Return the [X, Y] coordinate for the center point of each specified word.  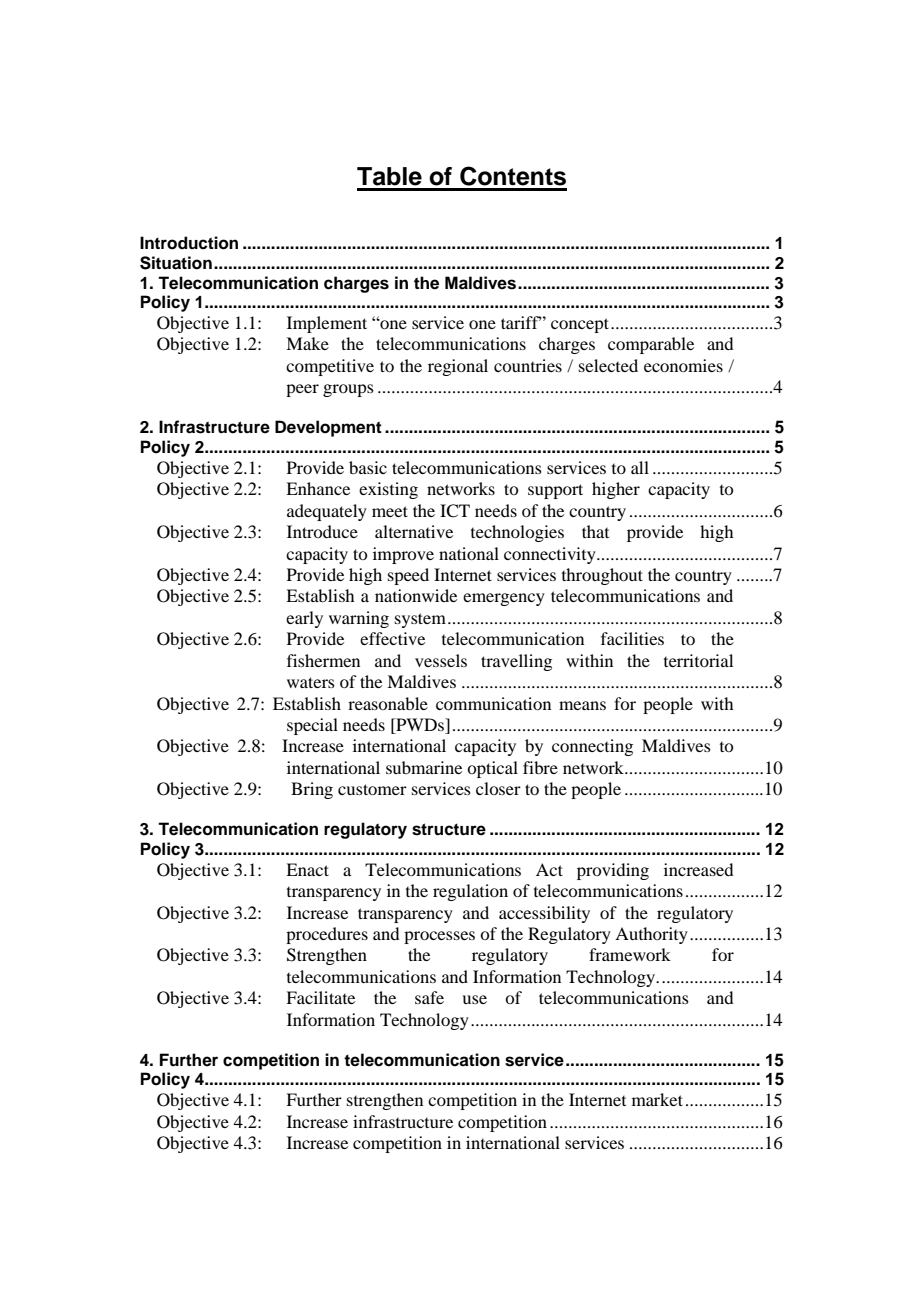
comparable [651, 345]
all [640, 467]
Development [328, 428]
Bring [312, 790]
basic [368, 467]
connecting [592, 747]
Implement [327, 324]
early [304, 619]
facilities [632, 638]
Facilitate [320, 997]
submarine [424, 767]
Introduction [189, 243]
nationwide [416, 595]
